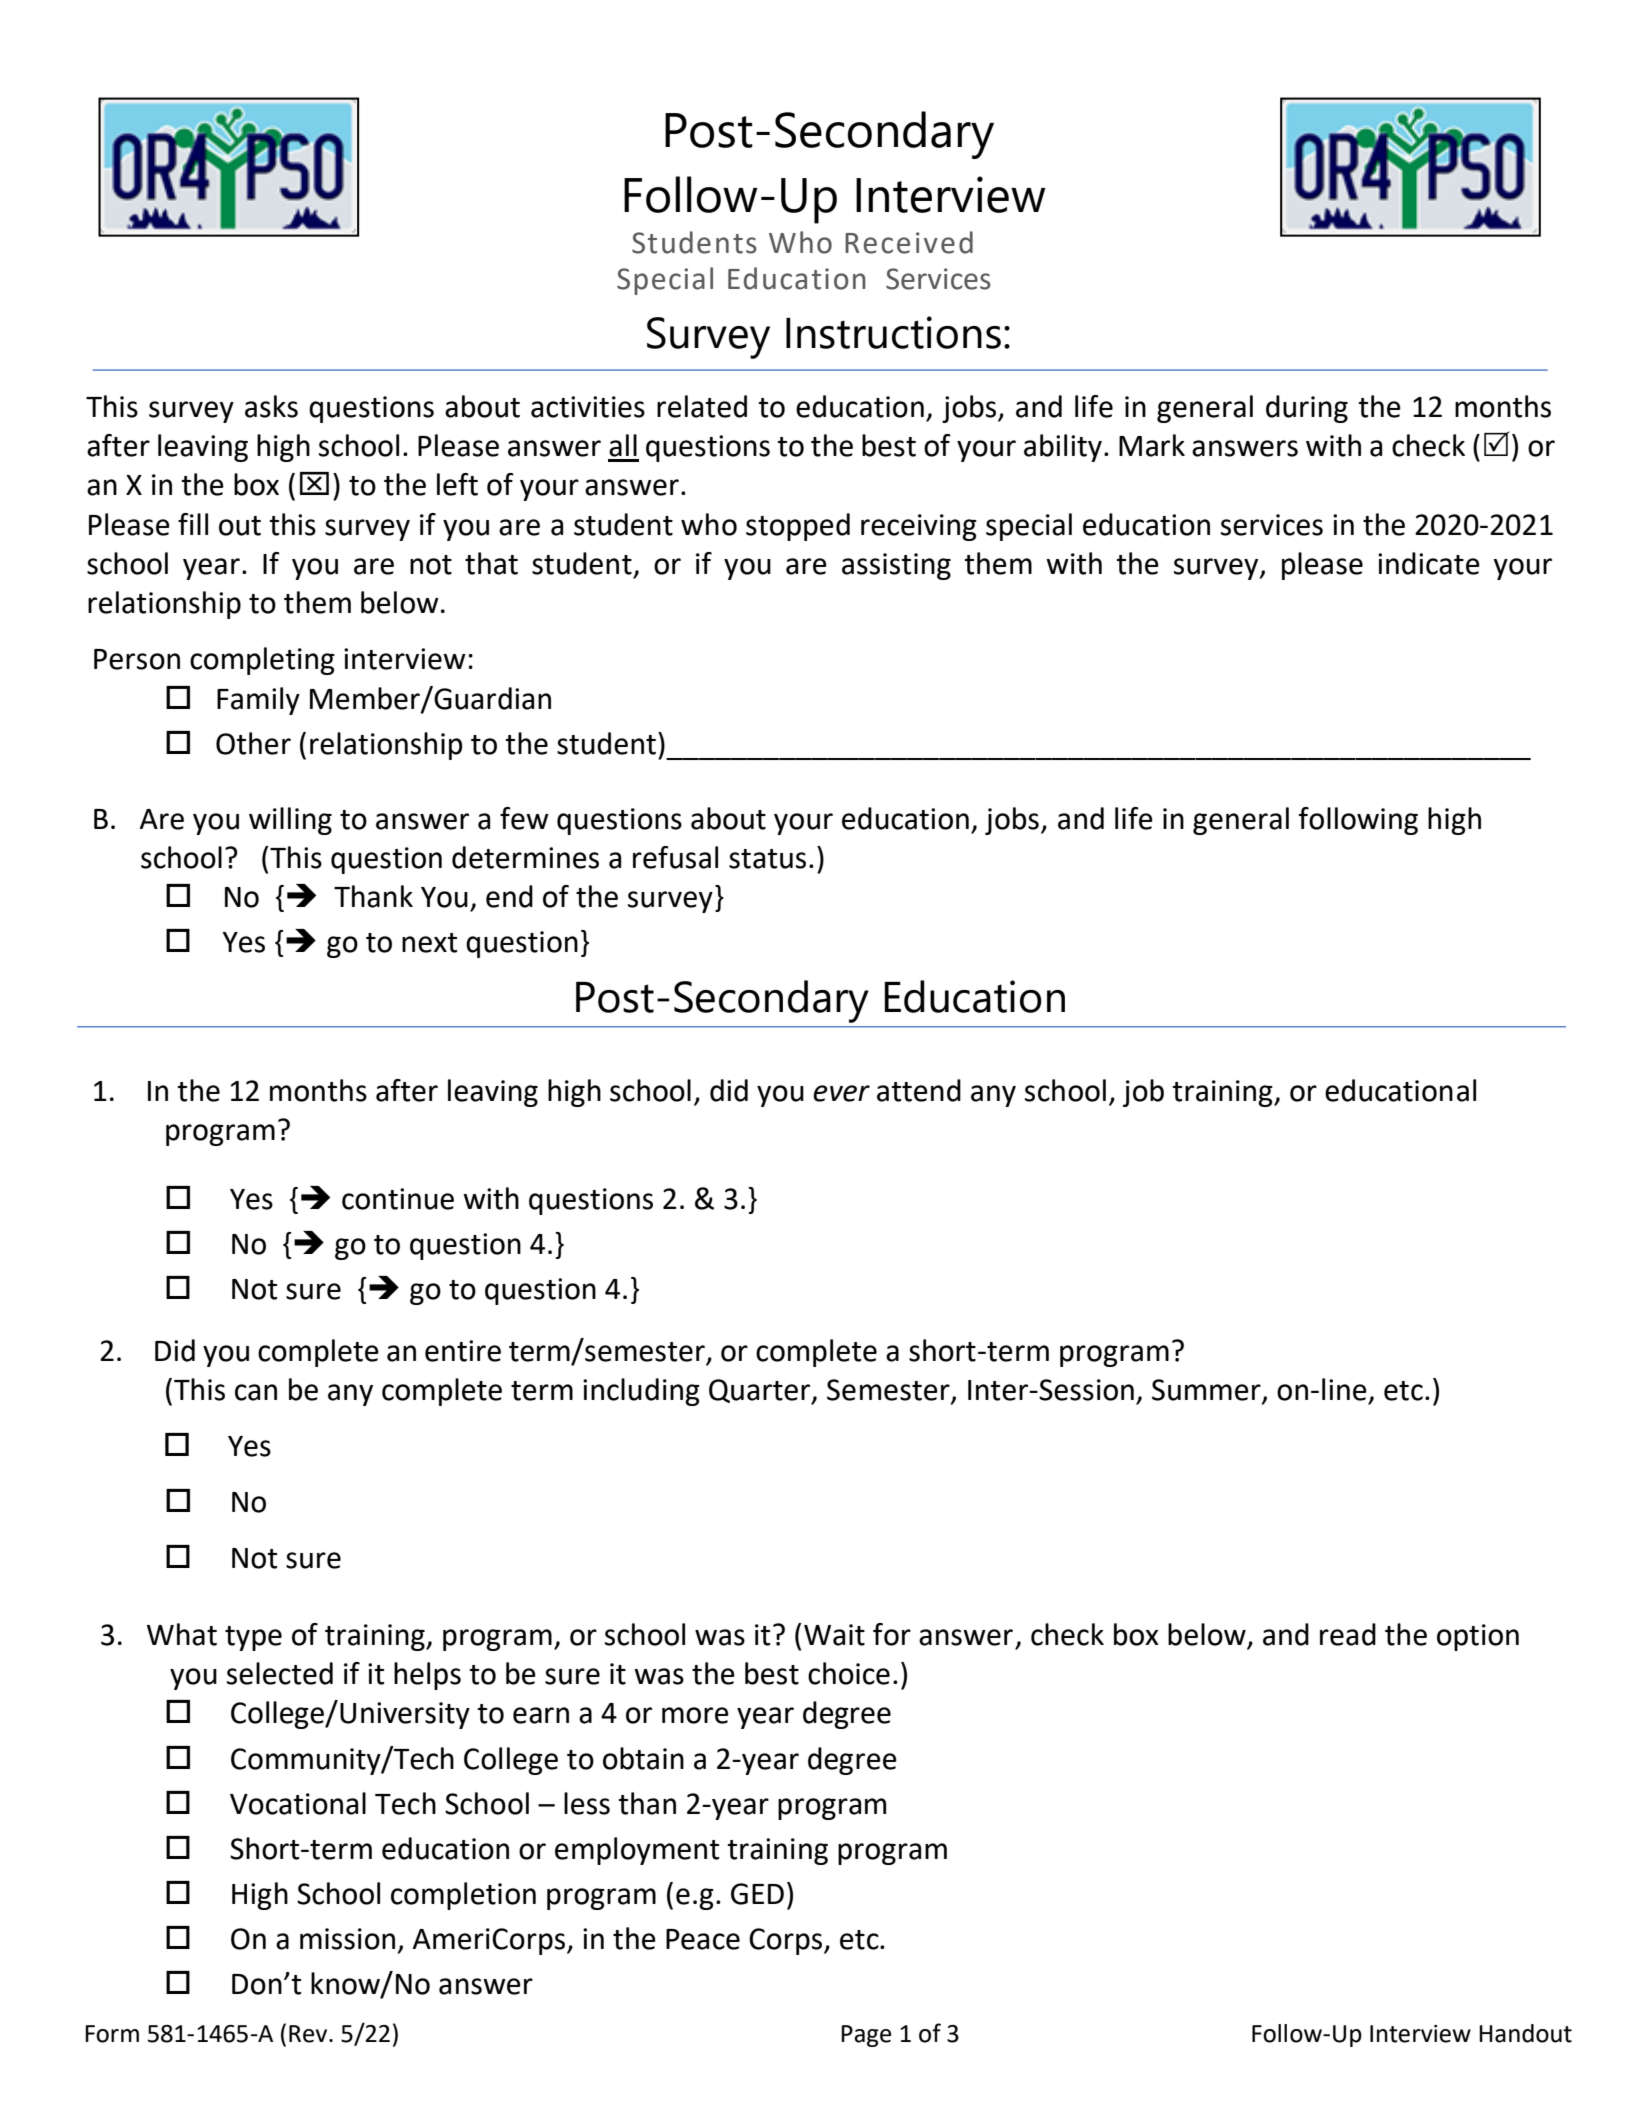  Describe the element at coordinates (767, 859) in the document. I see `status` at that location.
